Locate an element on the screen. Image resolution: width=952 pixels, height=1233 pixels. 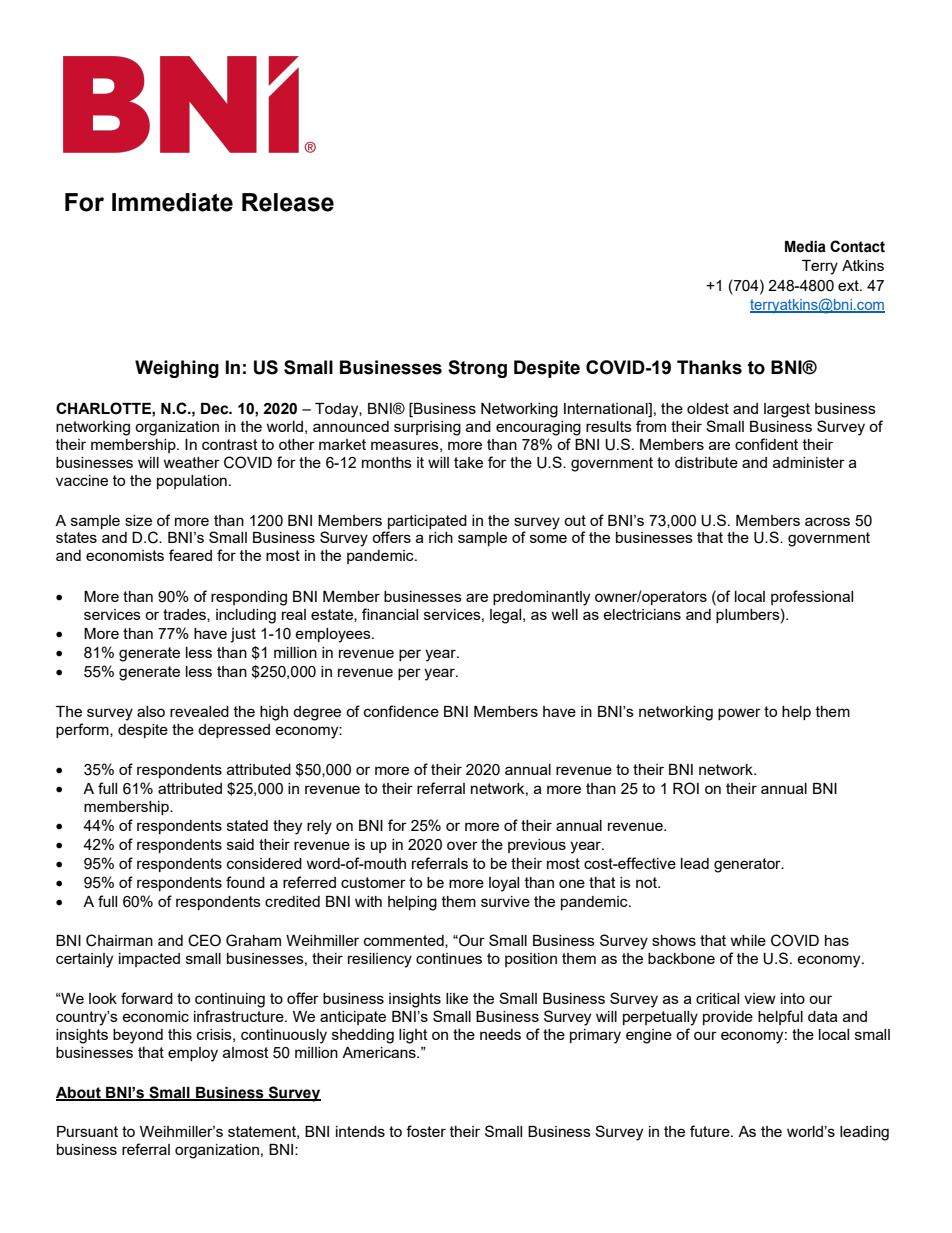
Contact is located at coordinates (857, 246).
